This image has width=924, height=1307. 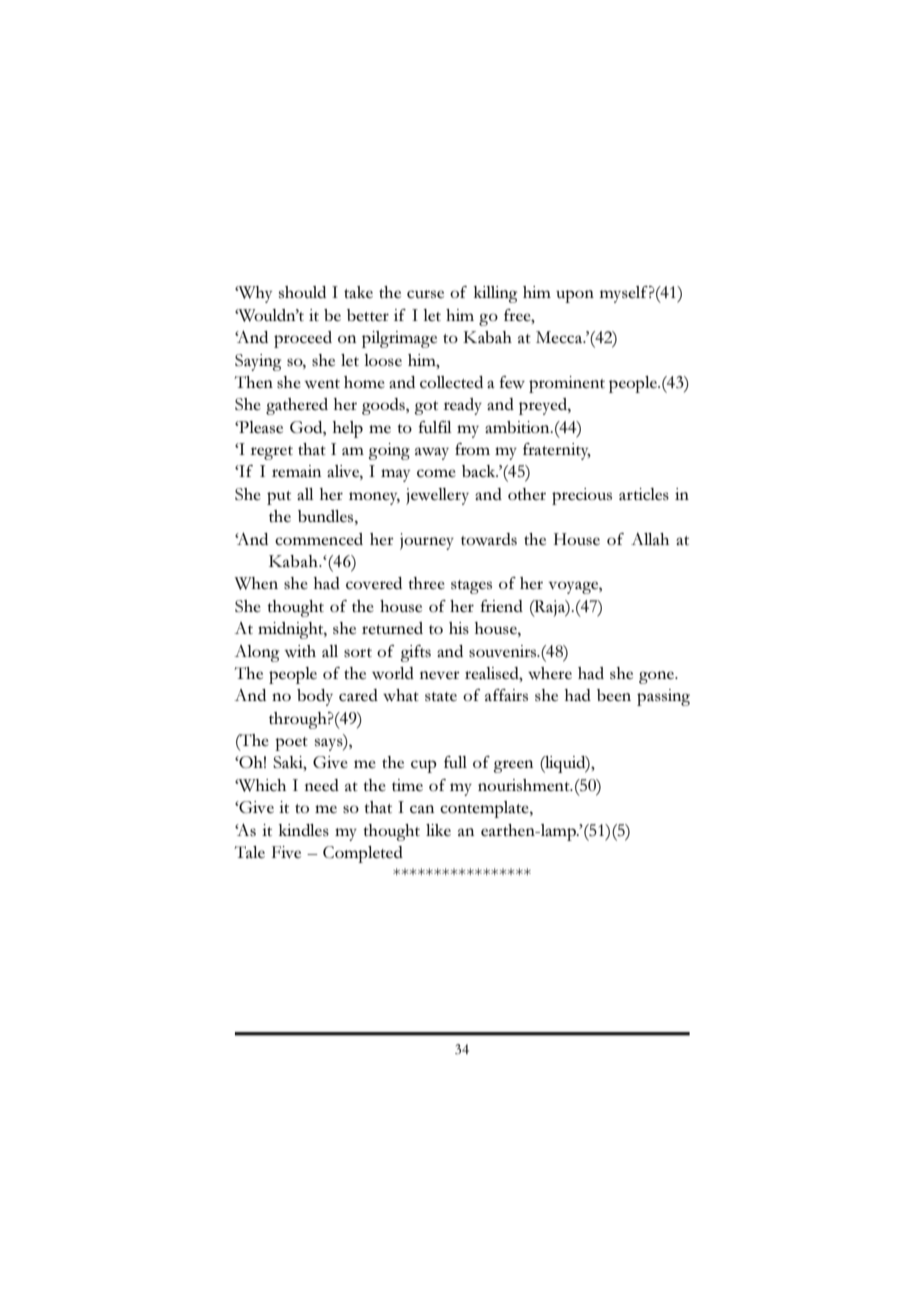 What do you see at coordinates (304, 830) in the image?
I see `kindles` at bounding box center [304, 830].
